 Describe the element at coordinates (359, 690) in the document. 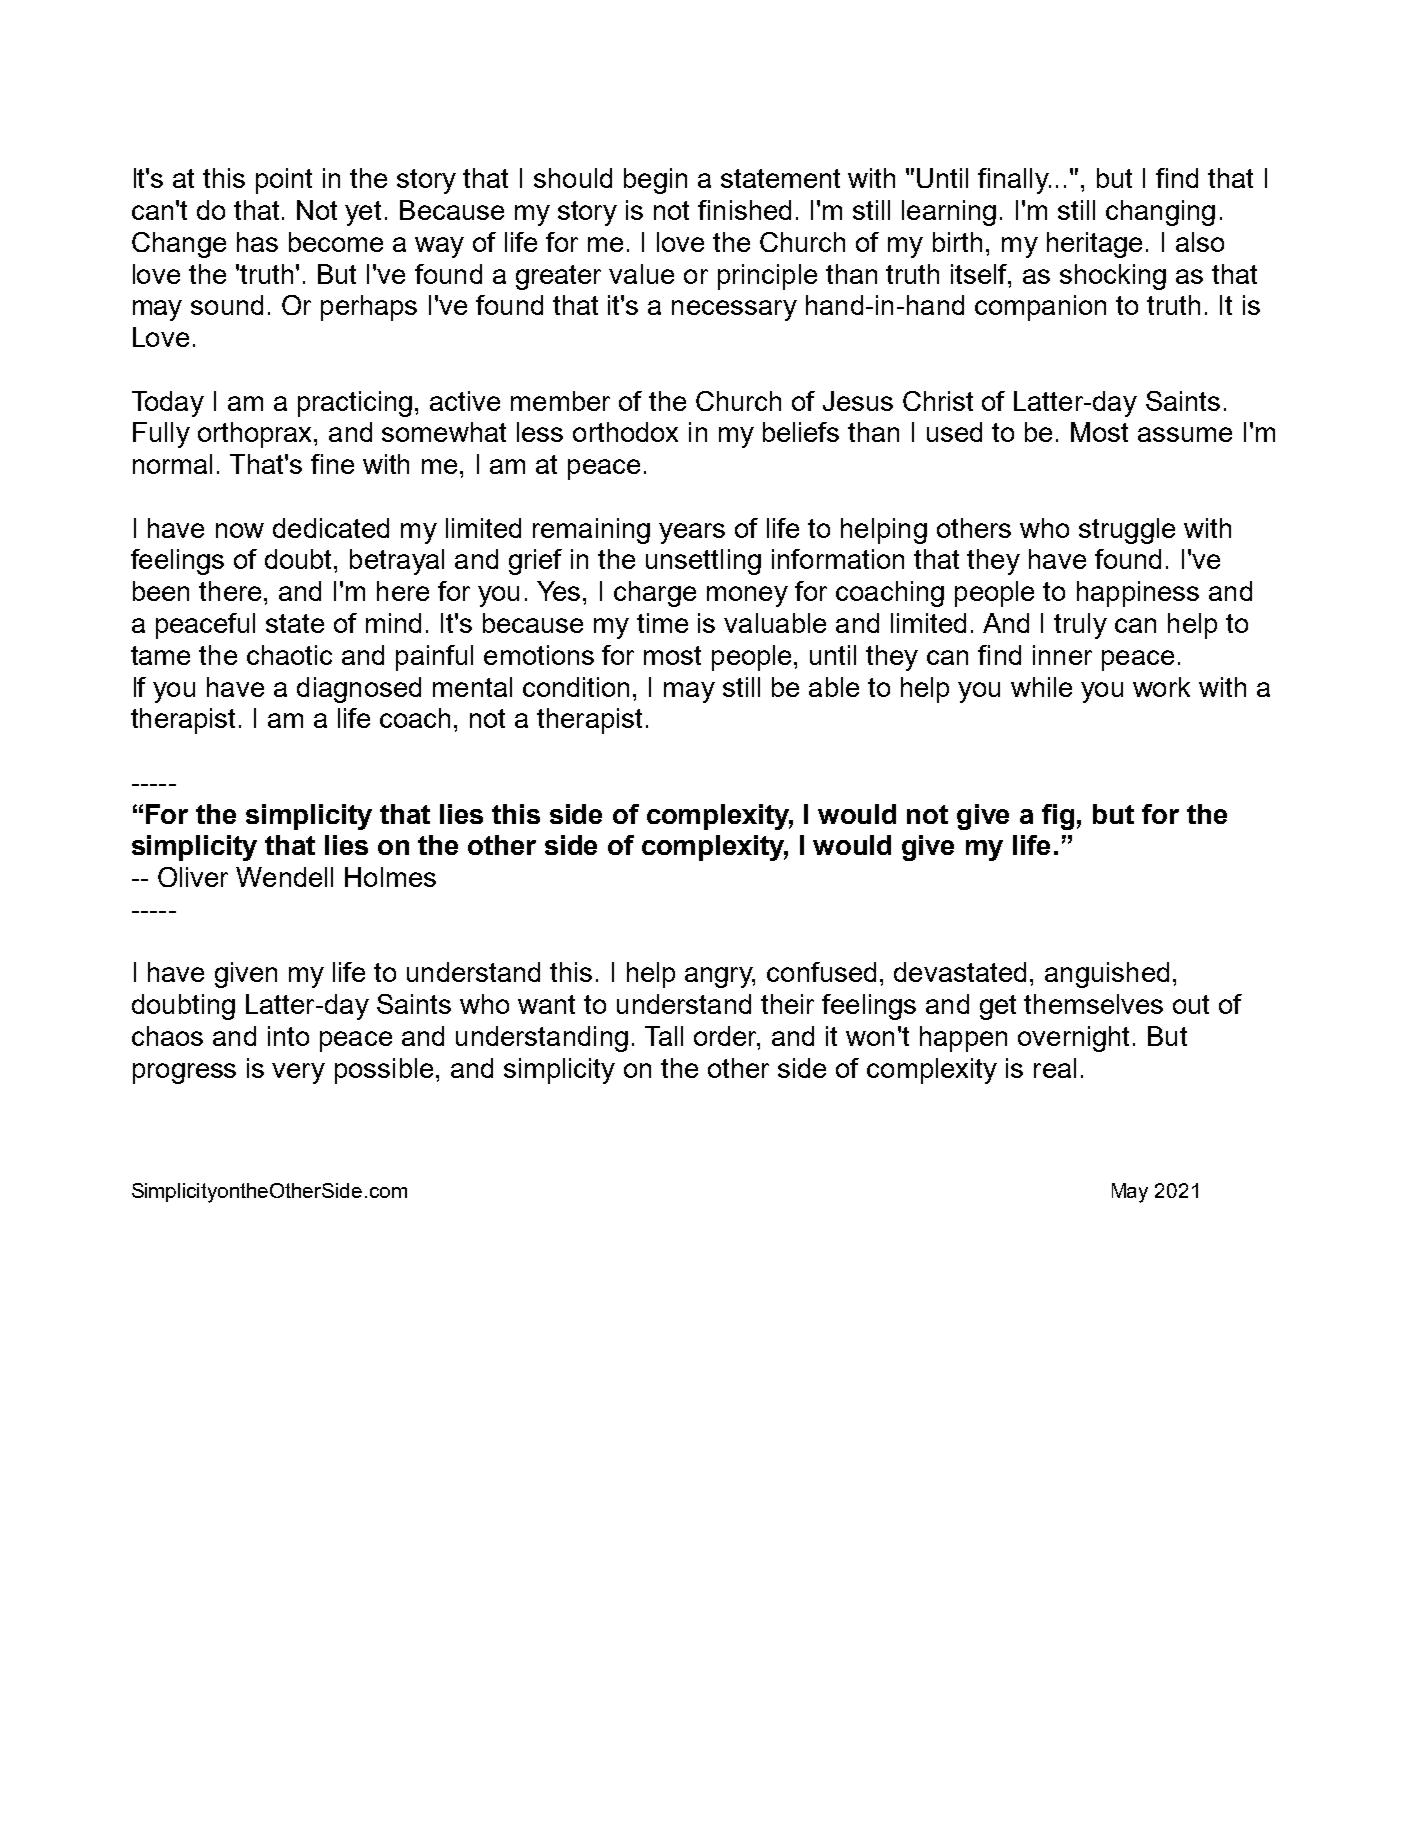

I see `diagnosed` at that location.
